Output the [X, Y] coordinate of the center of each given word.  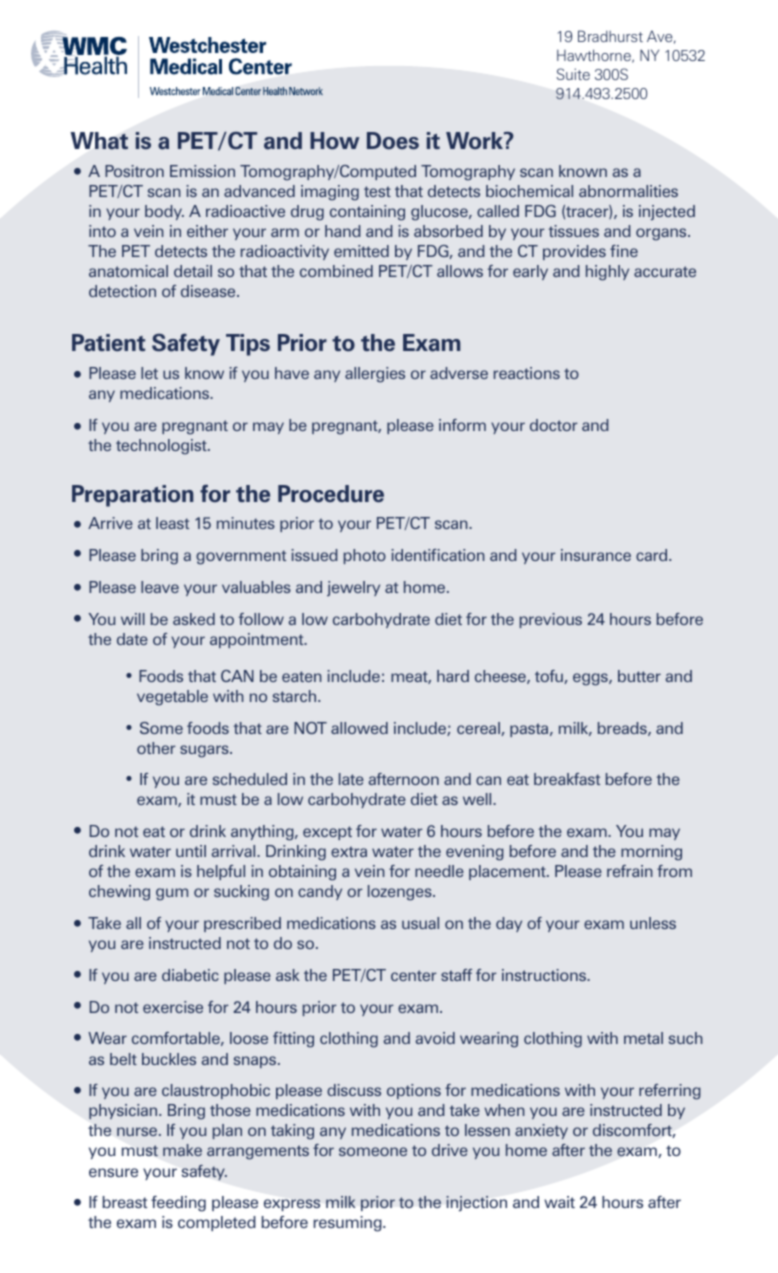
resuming [349, 1224]
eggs [591, 679]
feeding [178, 1204]
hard [453, 676]
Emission [202, 171]
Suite [573, 74]
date [132, 639]
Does [393, 141]
